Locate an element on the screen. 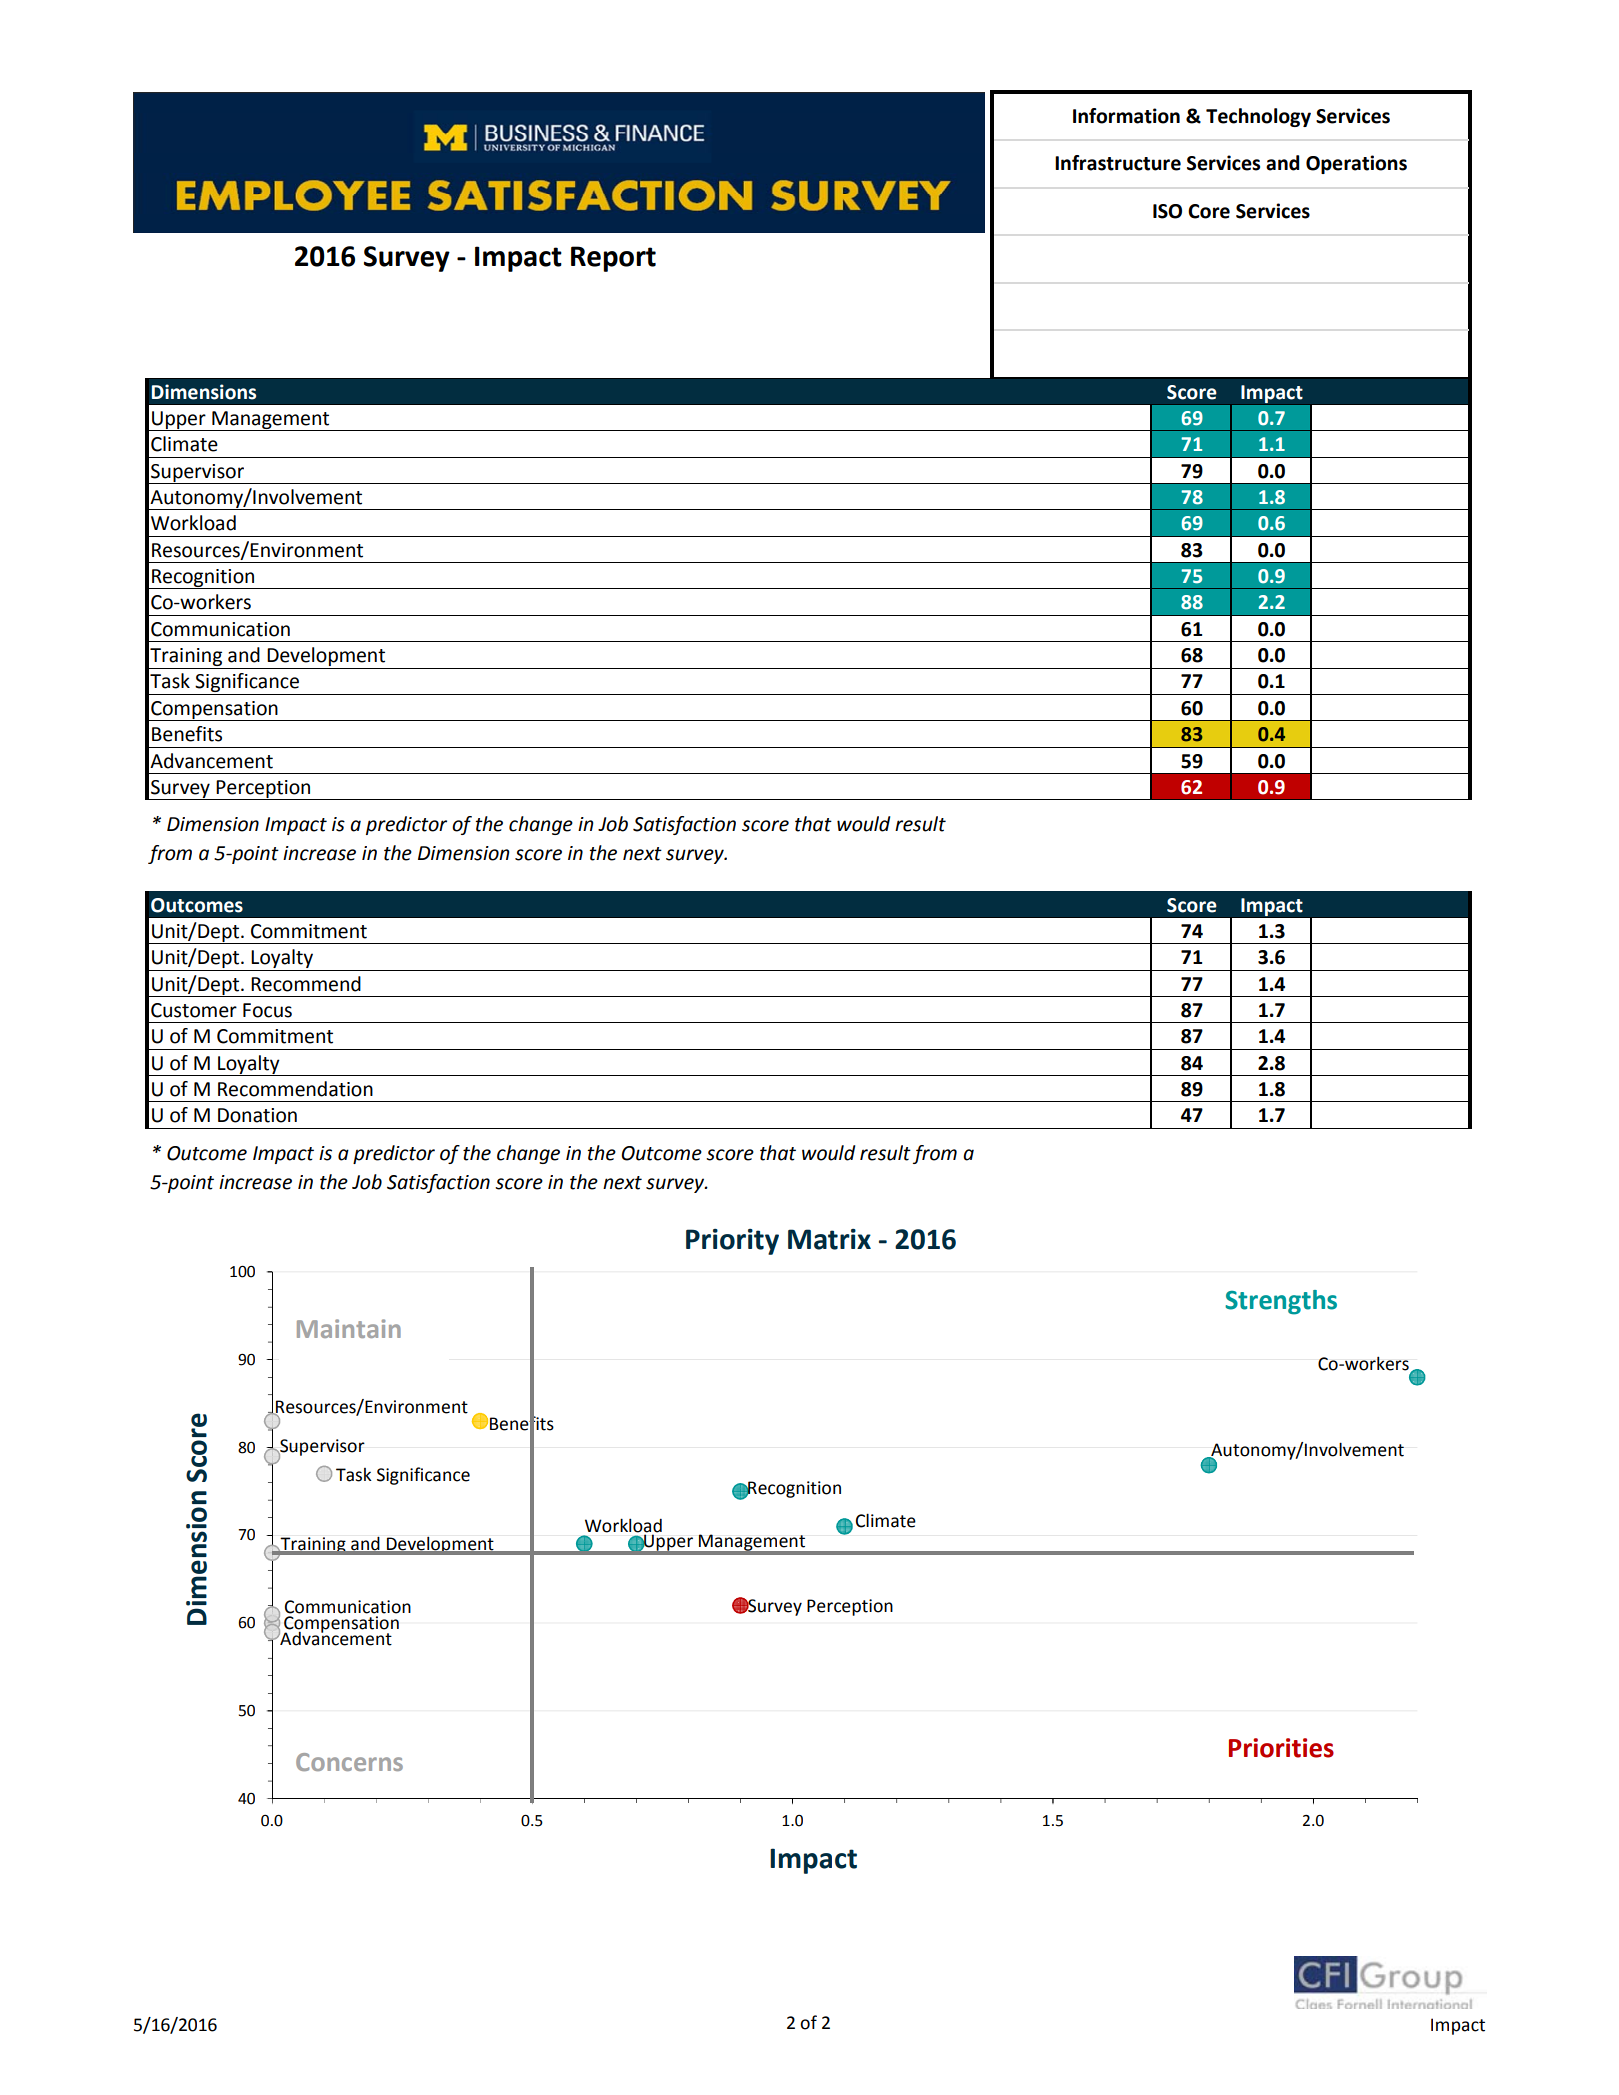  Priorities is located at coordinates (1281, 1748).
